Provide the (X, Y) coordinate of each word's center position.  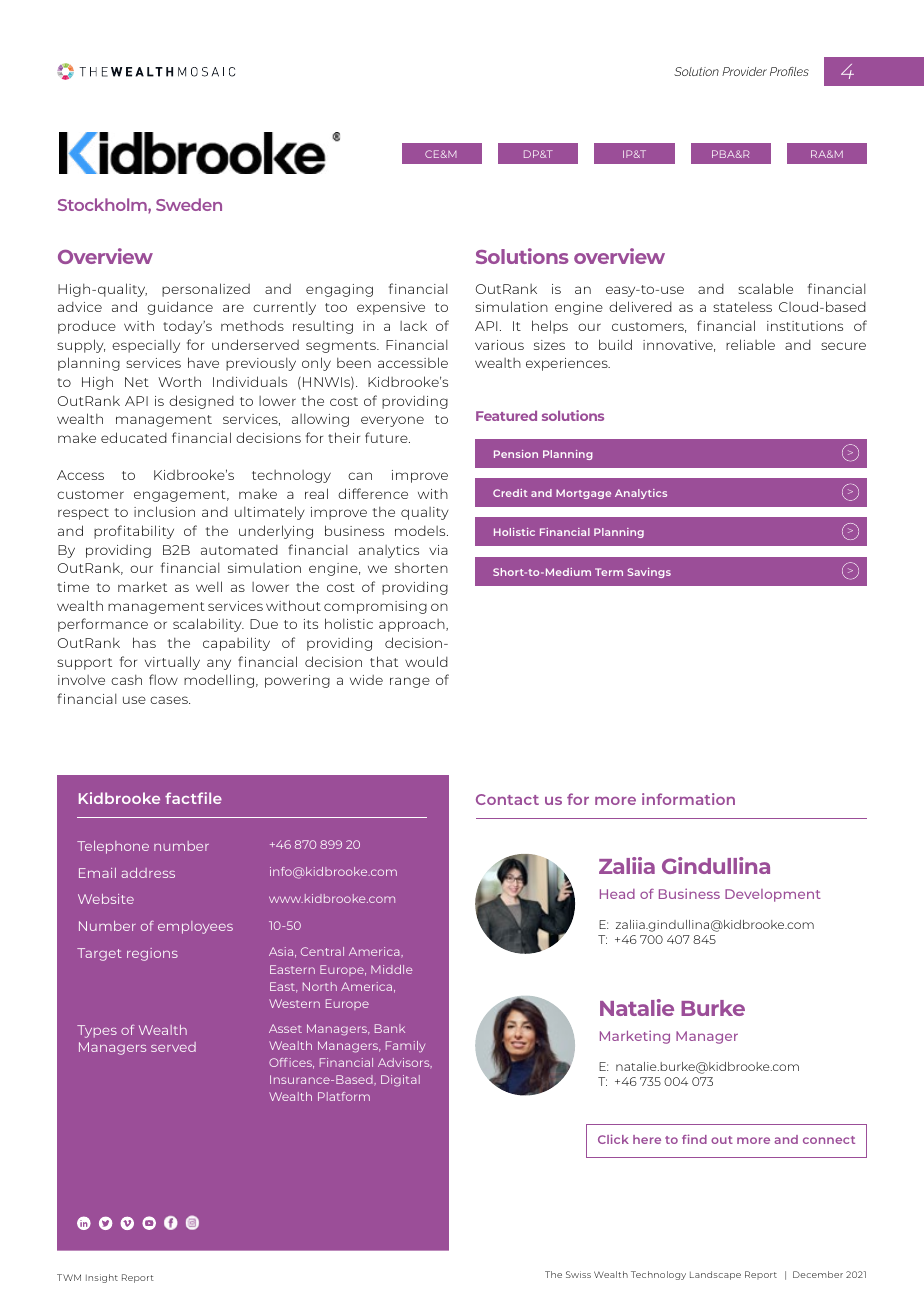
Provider (744, 71)
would (426, 661)
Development (773, 895)
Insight (102, 1278)
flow (163, 679)
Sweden (189, 204)
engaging (339, 290)
